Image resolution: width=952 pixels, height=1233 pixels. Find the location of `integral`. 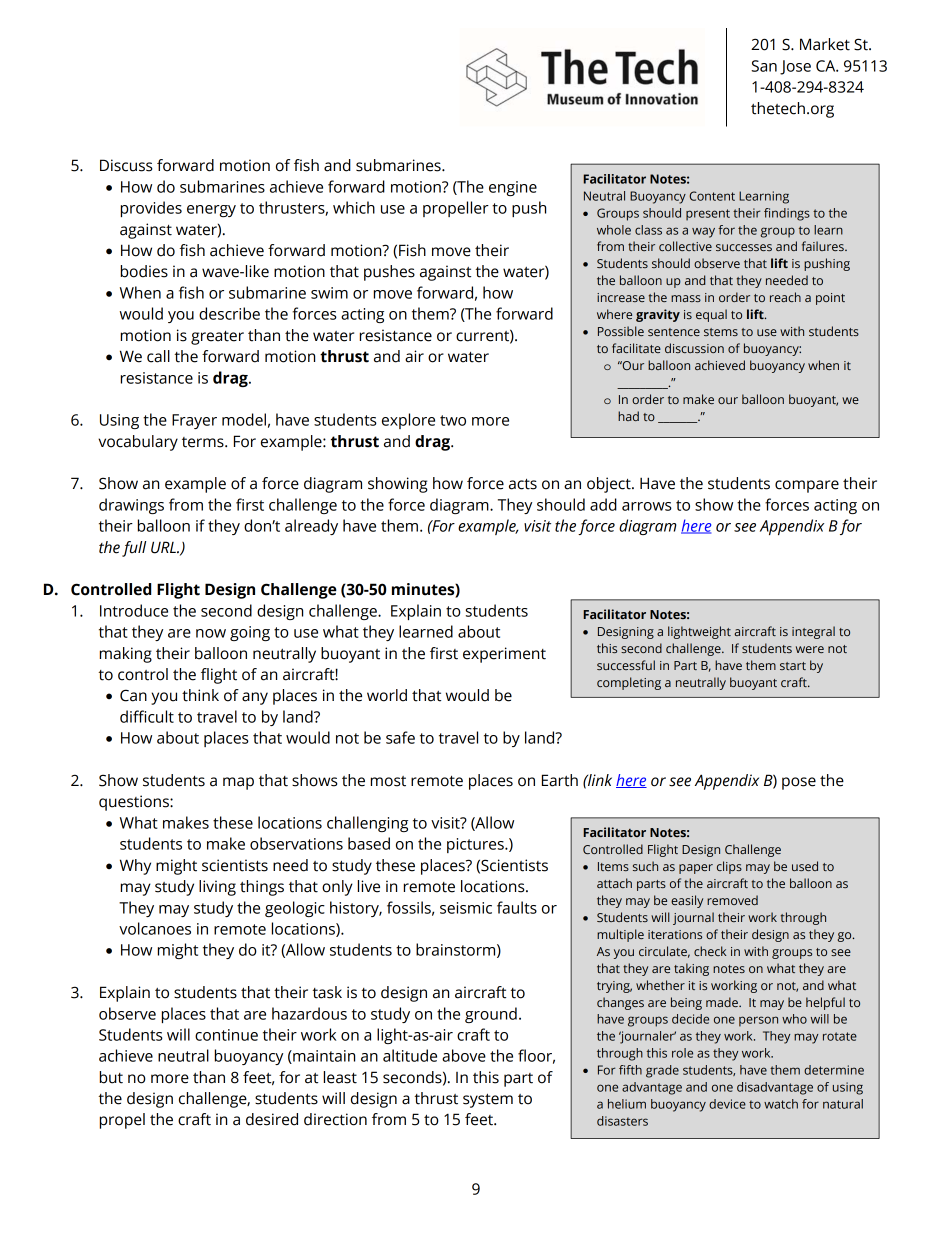

integral is located at coordinates (813, 632).
